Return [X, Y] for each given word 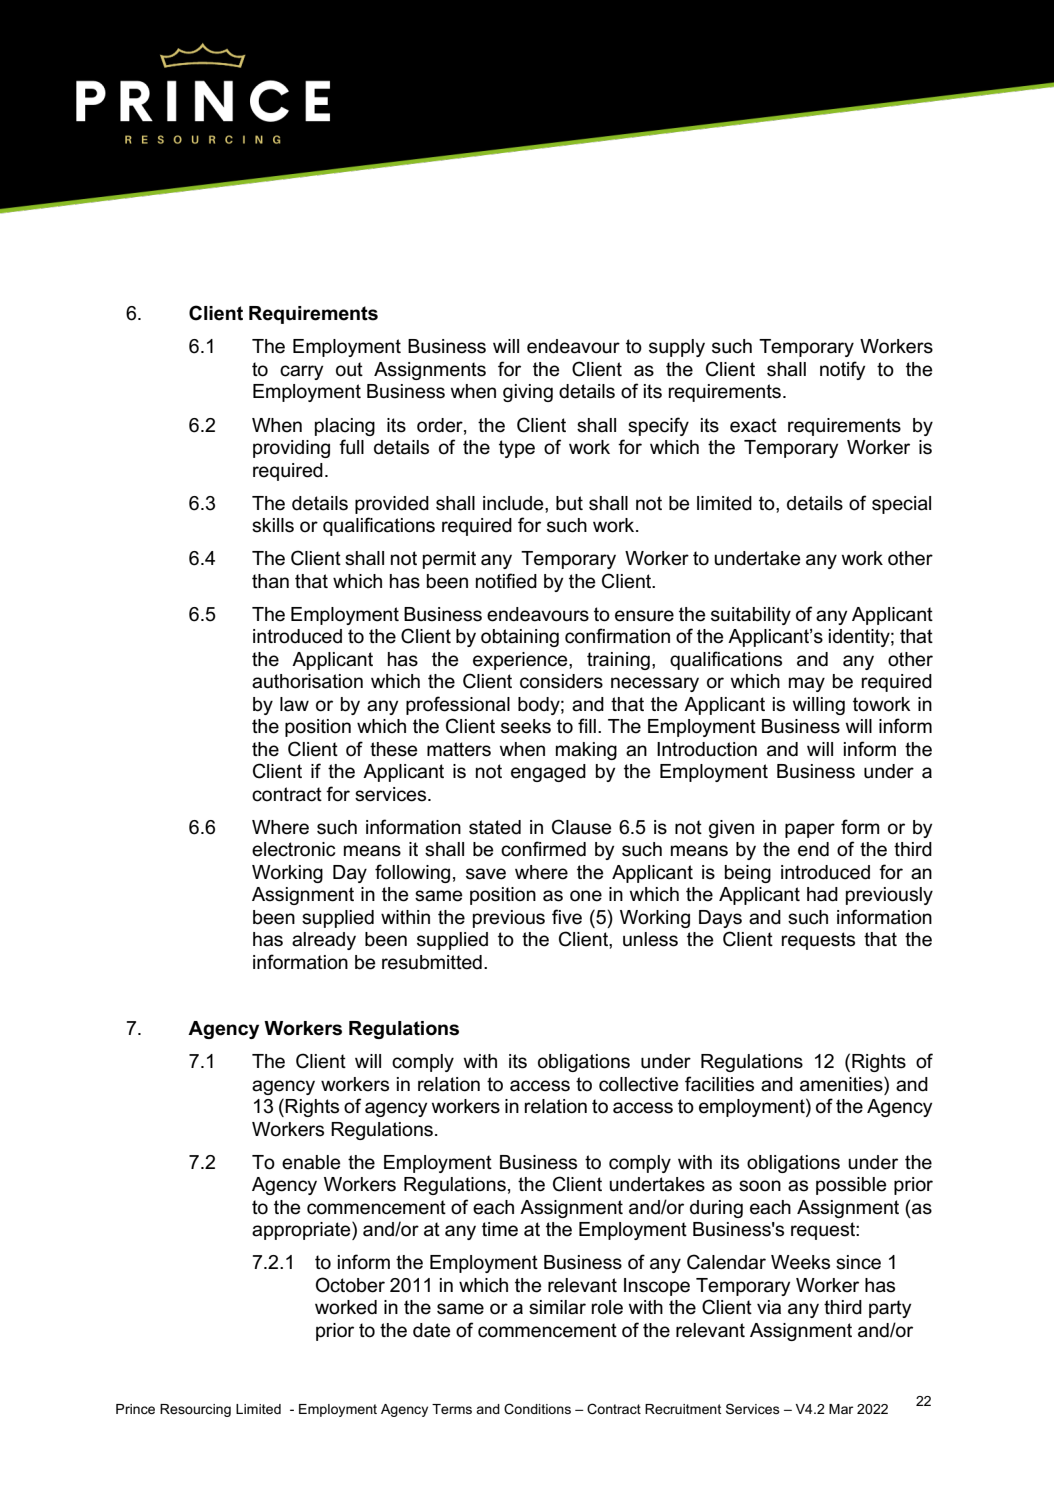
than [270, 581]
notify [842, 370]
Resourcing [195, 1410]
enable [311, 1162]
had [822, 894]
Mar [841, 1409]
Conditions [537, 1408]
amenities [842, 1084]
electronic [293, 849]
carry [301, 372]
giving [528, 393]
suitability [751, 616]
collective [638, 1084]
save [486, 874]
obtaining [520, 638]
